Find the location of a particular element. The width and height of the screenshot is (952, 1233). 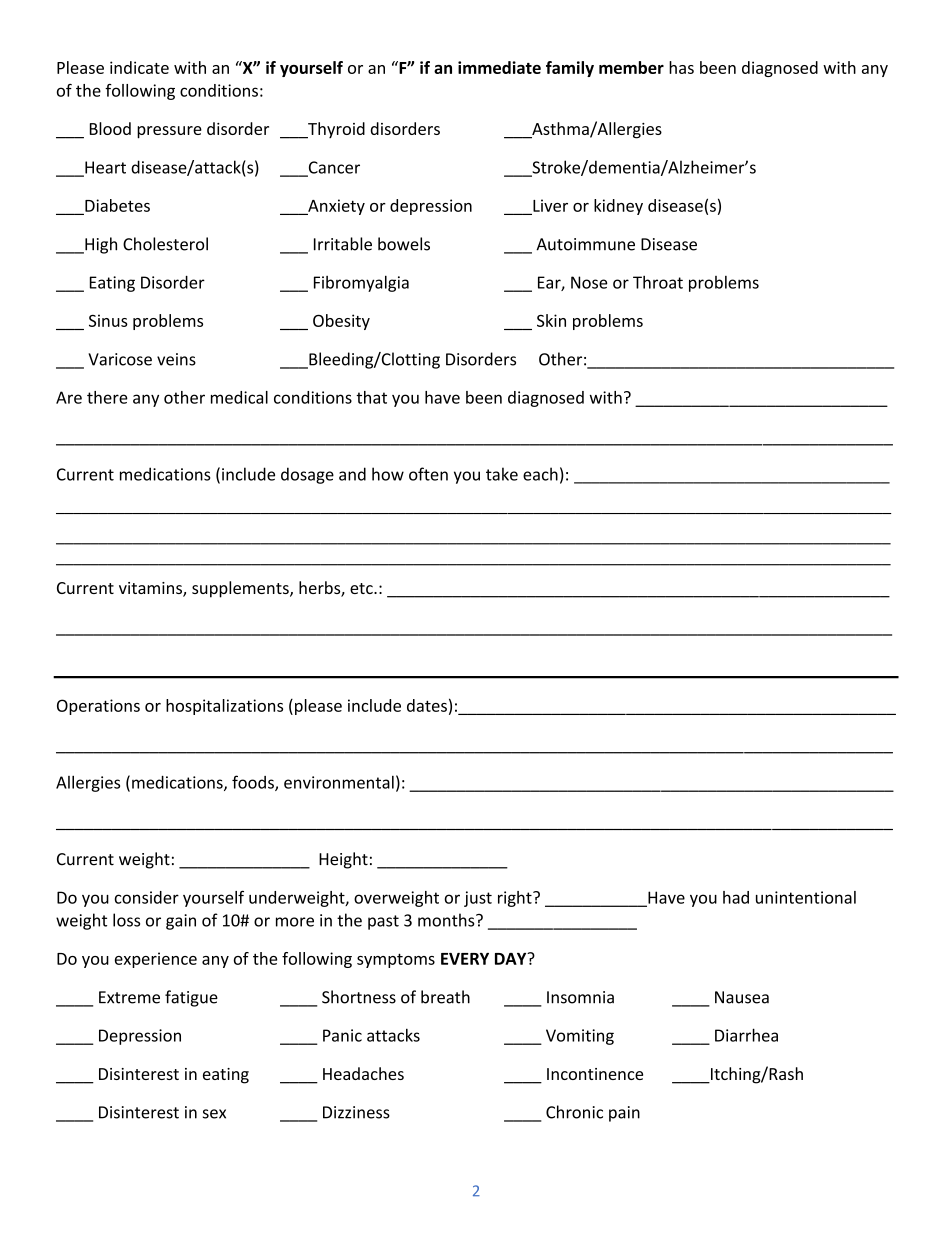

Headaches is located at coordinates (363, 1073).
